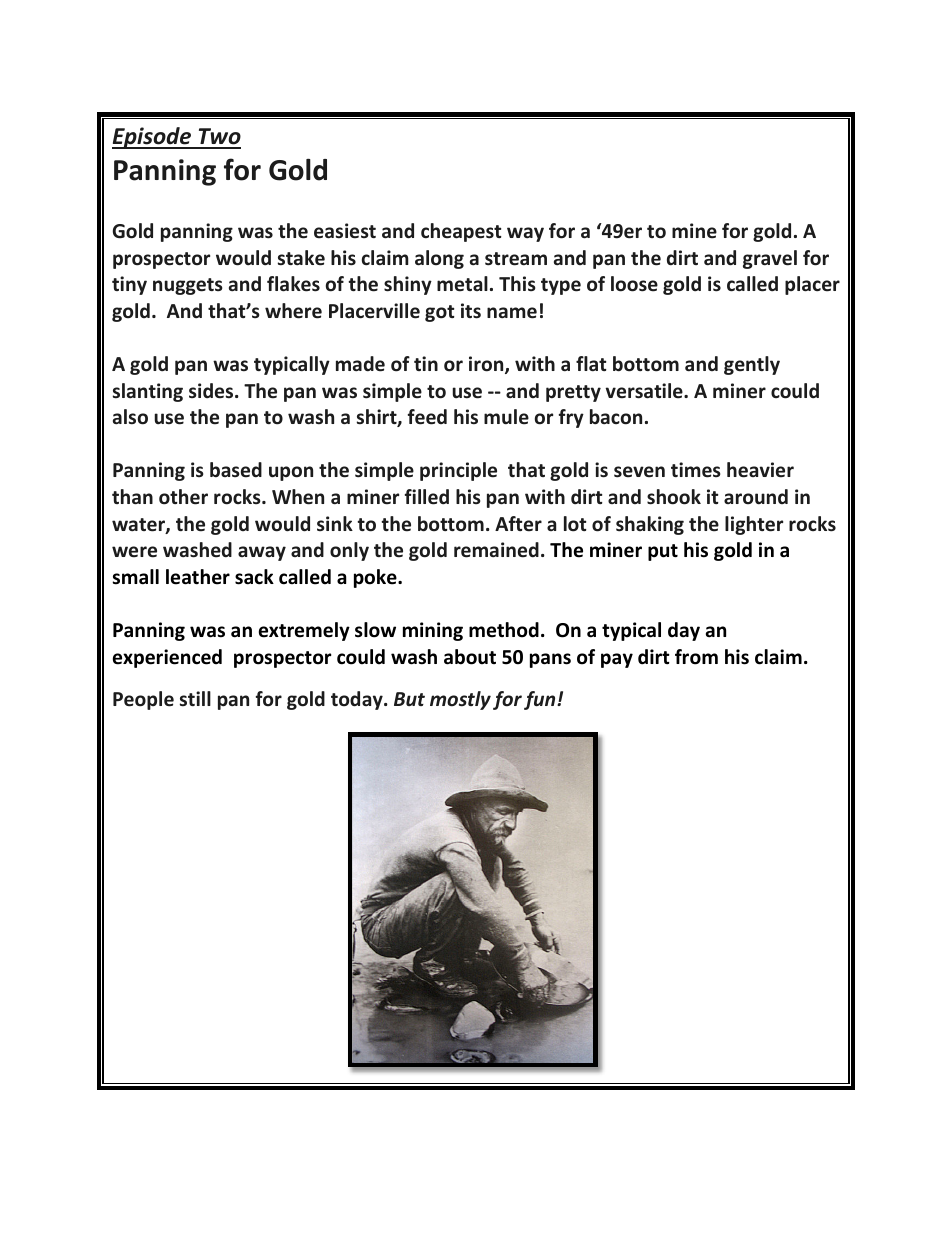 The width and height of the page is (952, 1233). I want to click on filled, so click(427, 497).
